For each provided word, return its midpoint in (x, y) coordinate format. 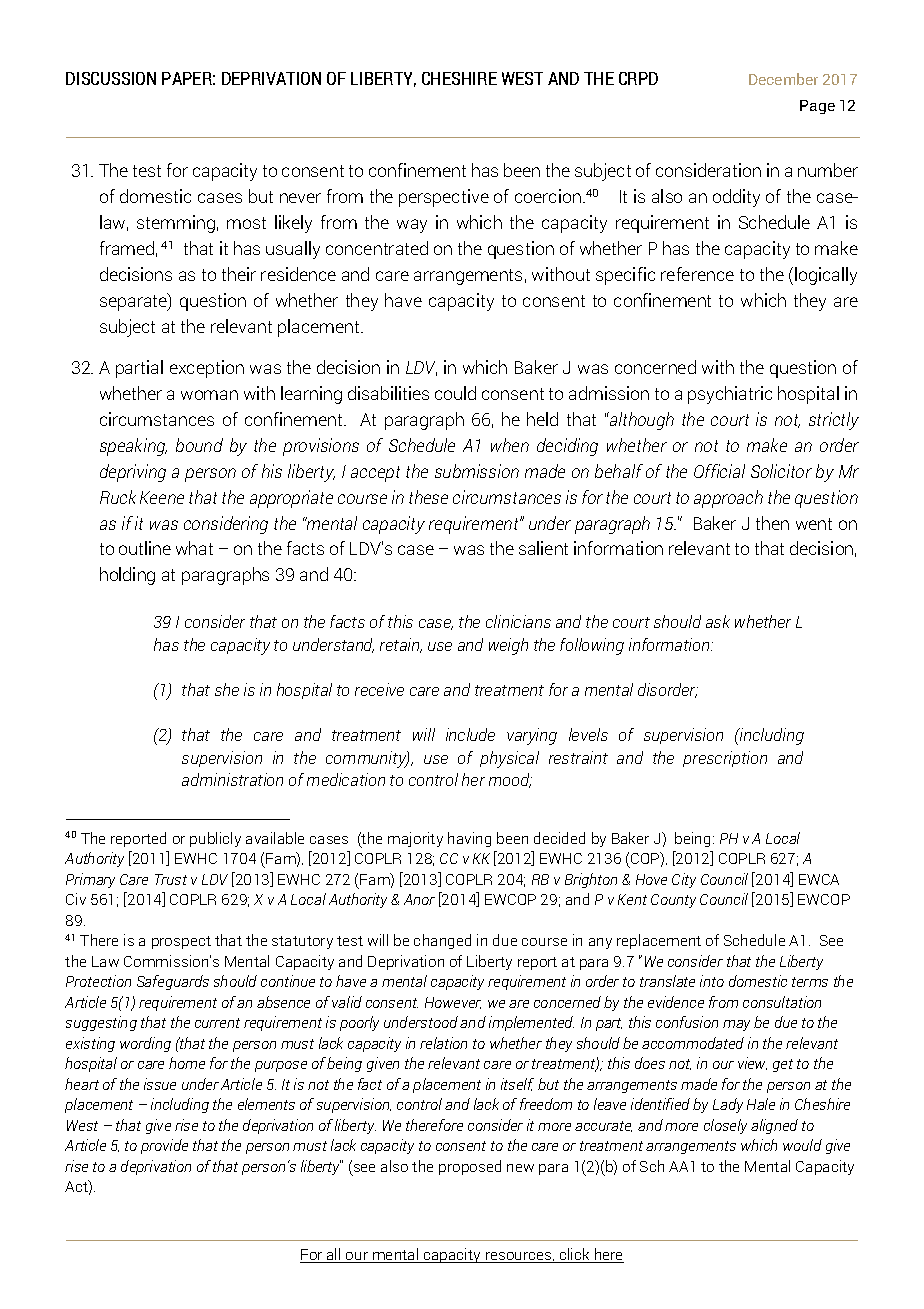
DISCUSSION (111, 78)
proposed (470, 1167)
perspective (444, 198)
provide (164, 1146)
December (783, 79)
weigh (508, 646)
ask (718, 621)
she (227, 689)
